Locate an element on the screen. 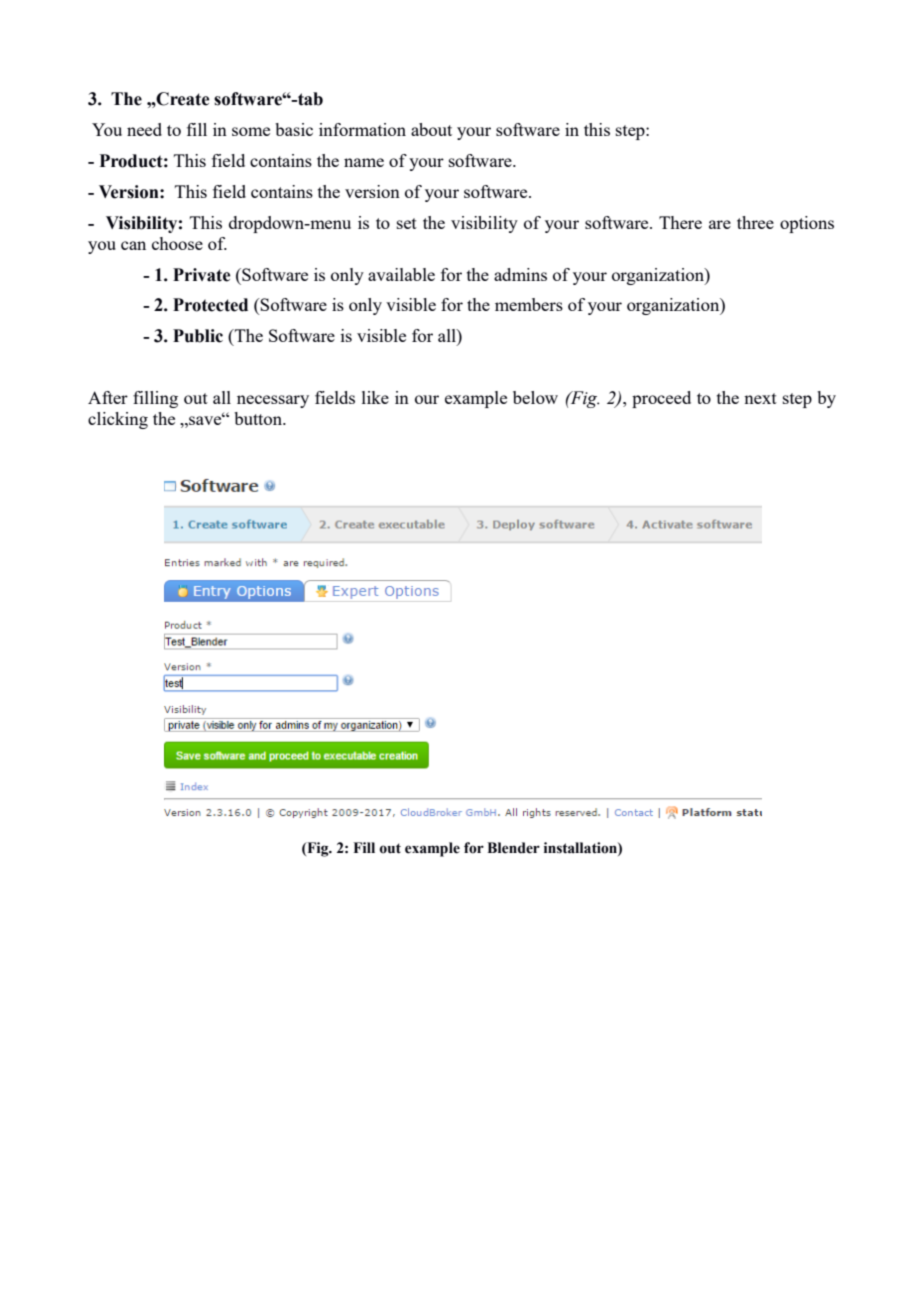 This screenshot has width=924, height=1308. need is located at coordinates (144, 129).
